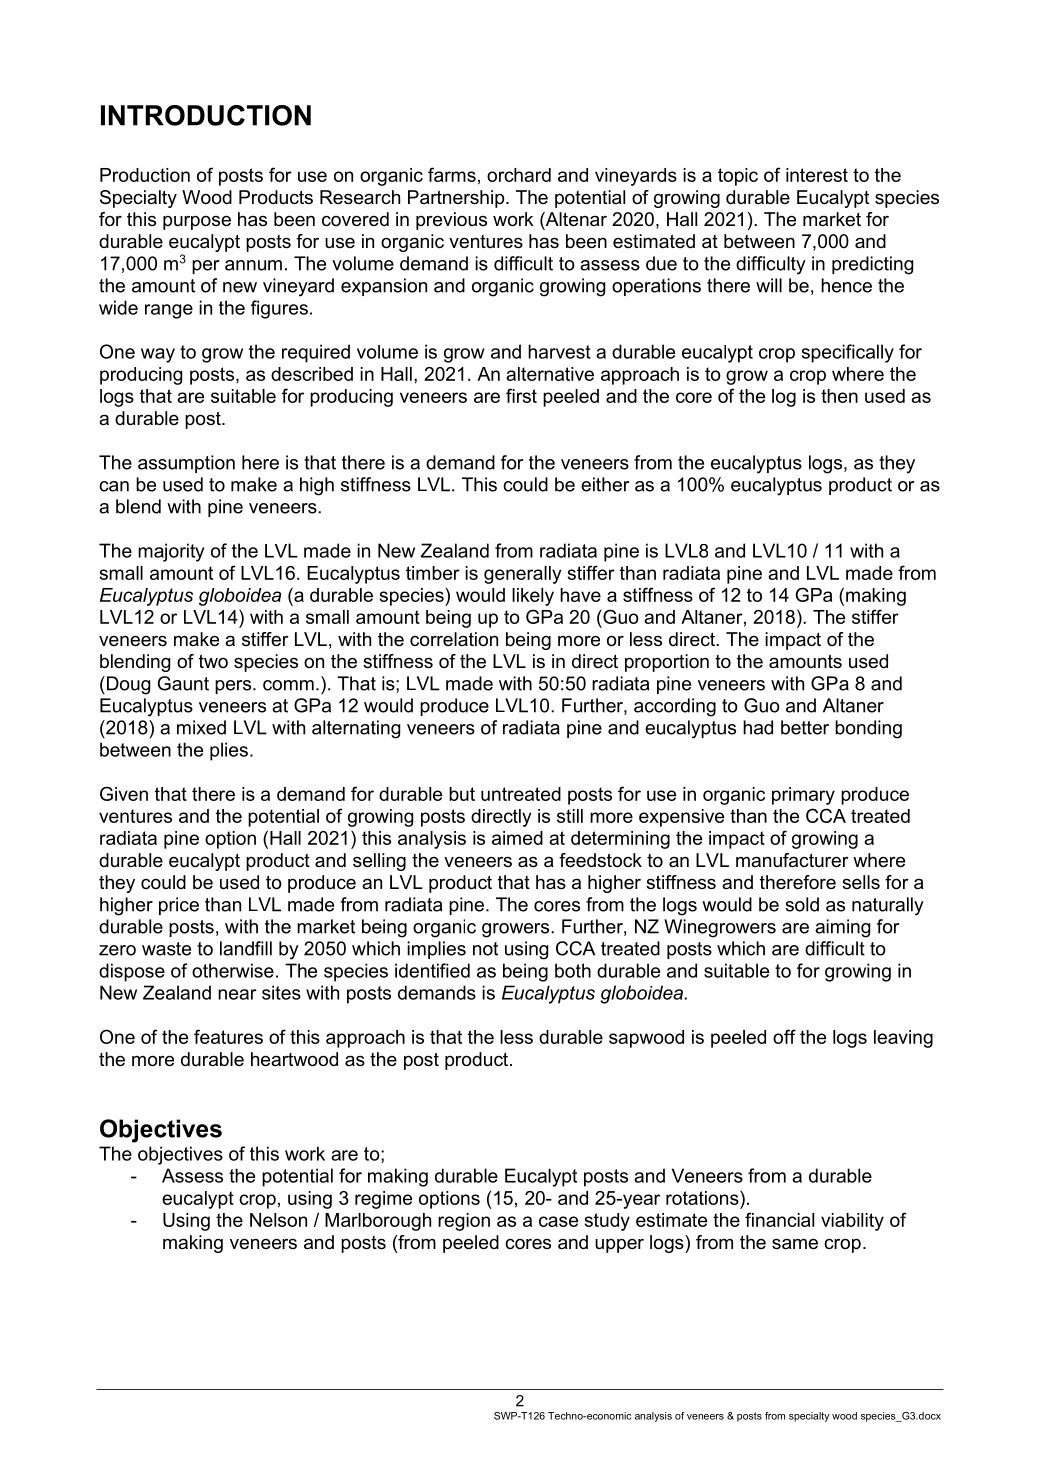 The height and width of the image is (1471, 1040). I want to click on Gaunt, so click(183, 683).
